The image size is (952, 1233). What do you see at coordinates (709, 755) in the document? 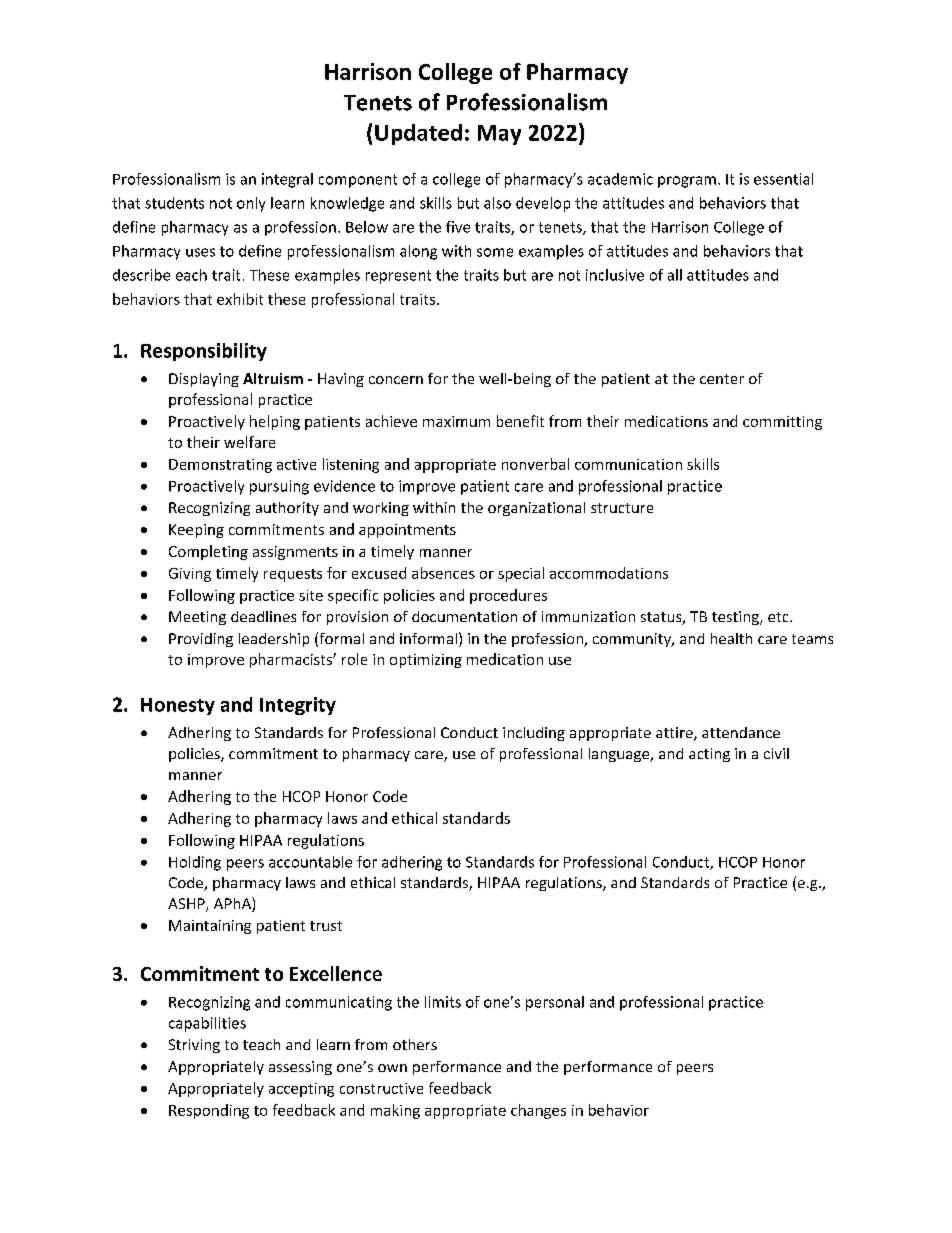
I see `acting` at bounding box center [709, 755].
